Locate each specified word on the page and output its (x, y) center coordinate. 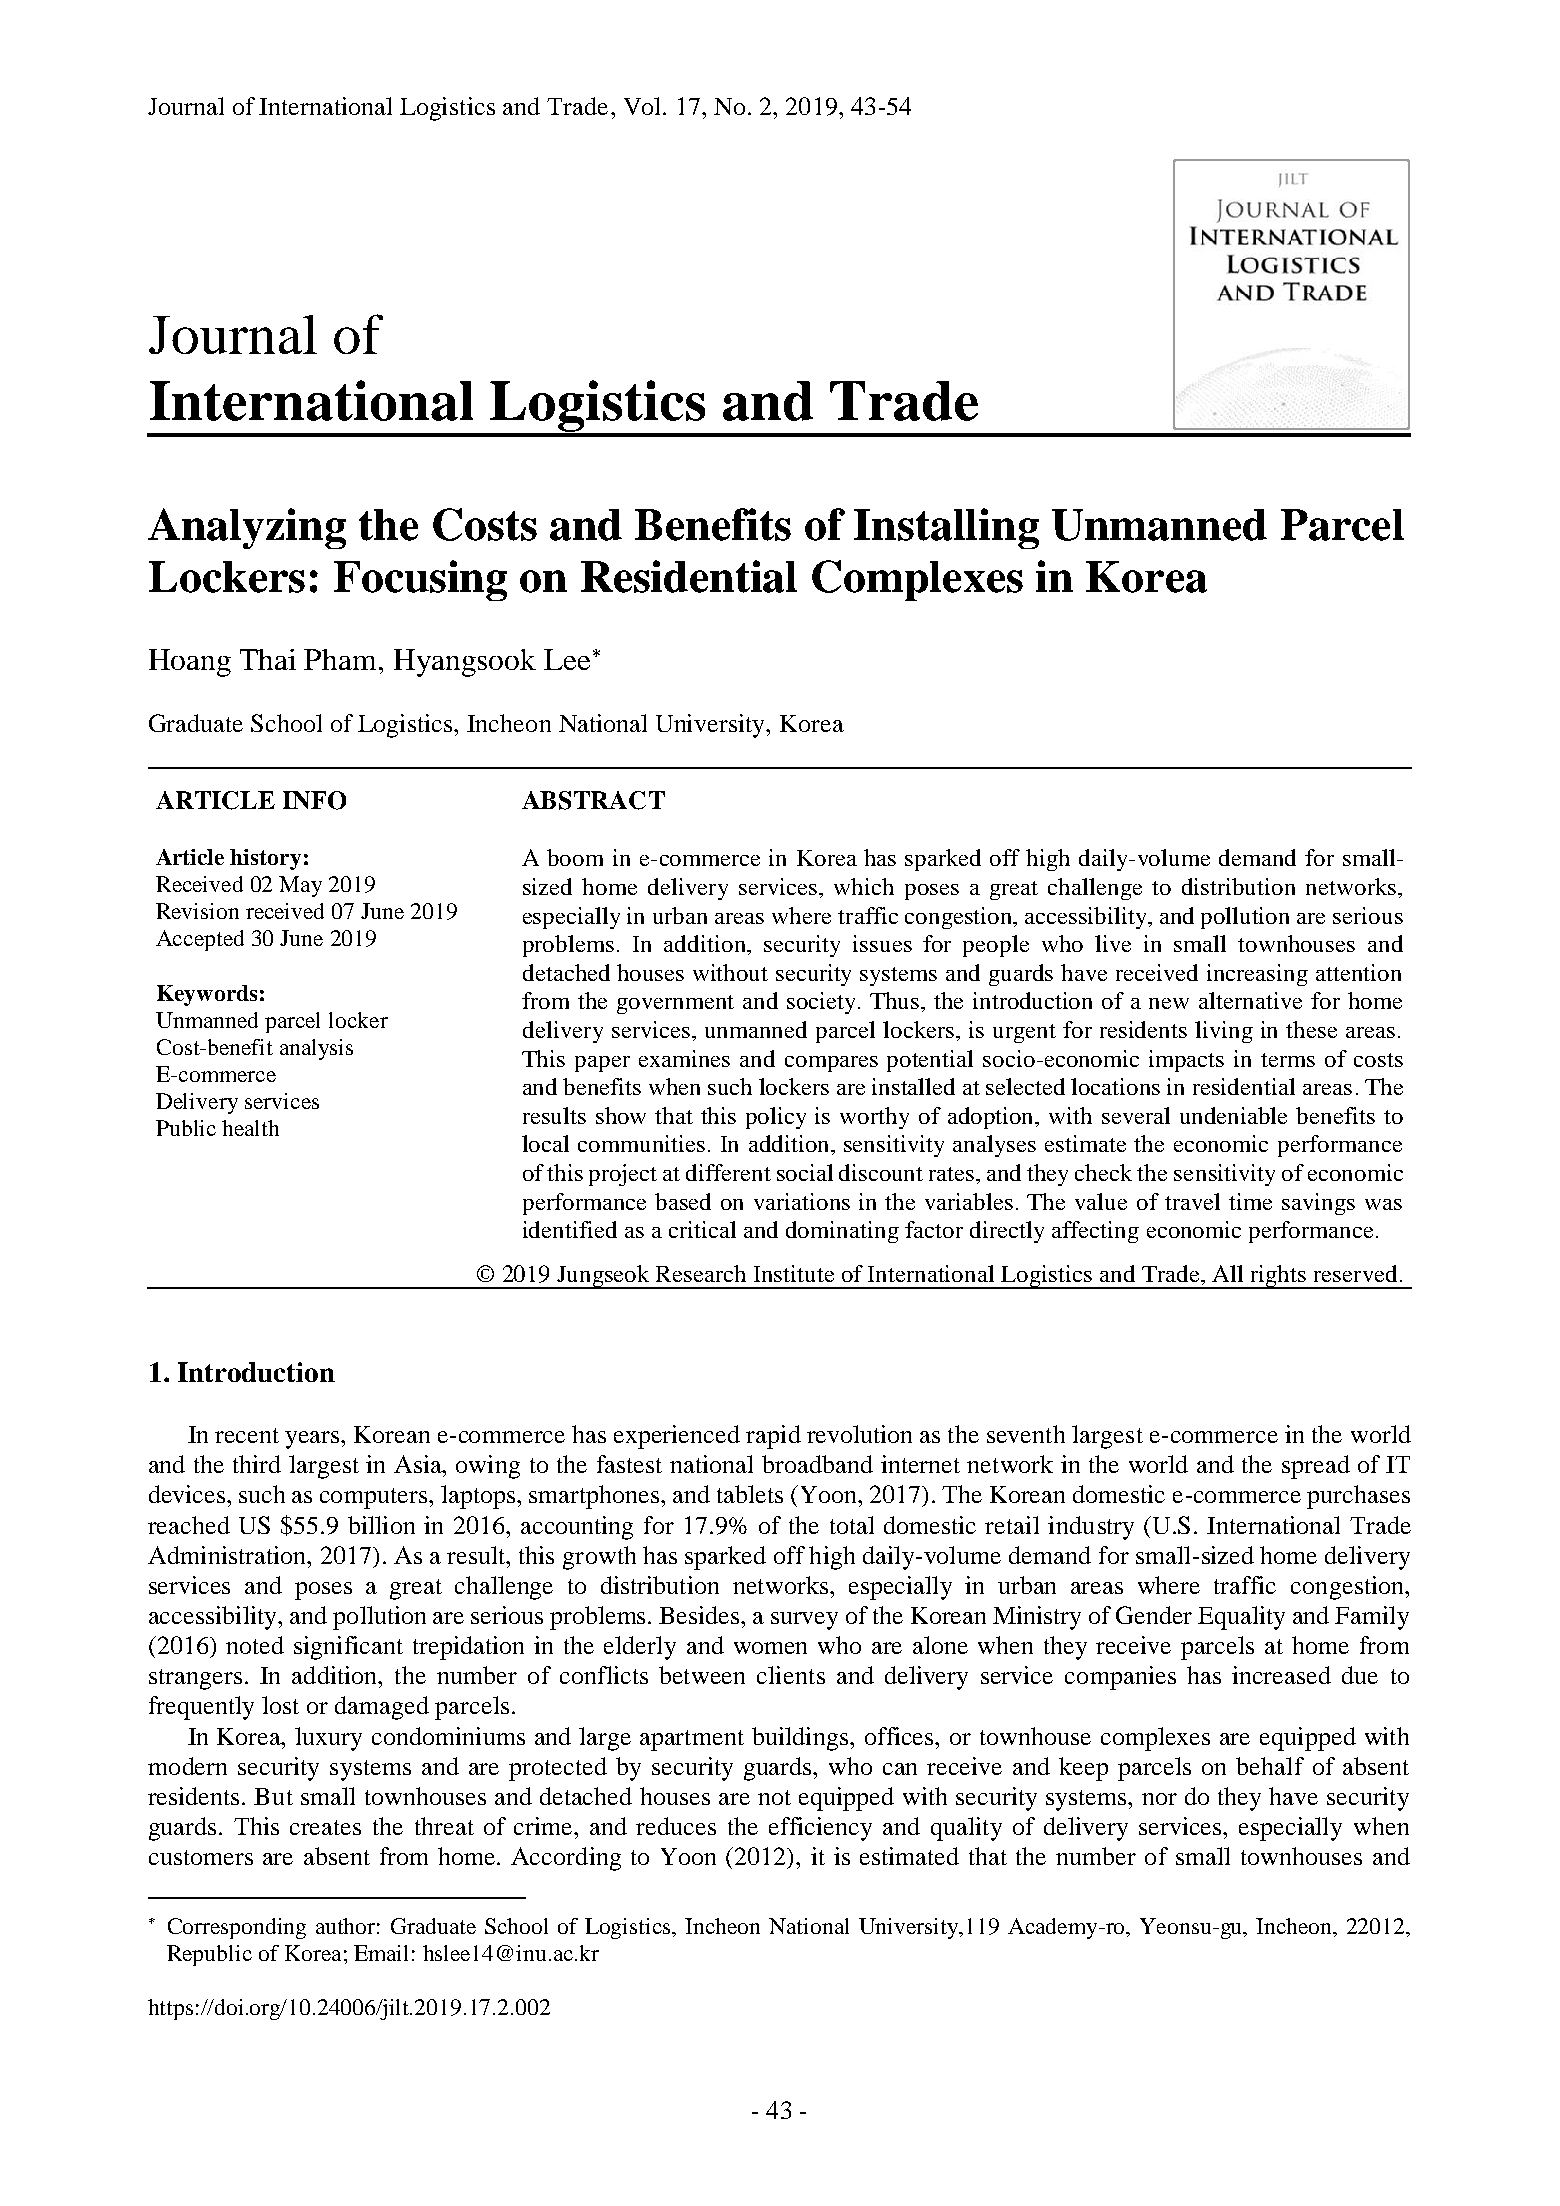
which (864, 886)
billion (381, 1525)
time (1250, 1201)
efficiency (820, 1829)
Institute (794, 1273)
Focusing (420, 580)
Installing (946, 528)
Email (381, 1953)
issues (882, 943)
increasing (1257, 975)
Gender (1154, 1615)
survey (804, 1621)
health (250, 1128)
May (300, 886)
